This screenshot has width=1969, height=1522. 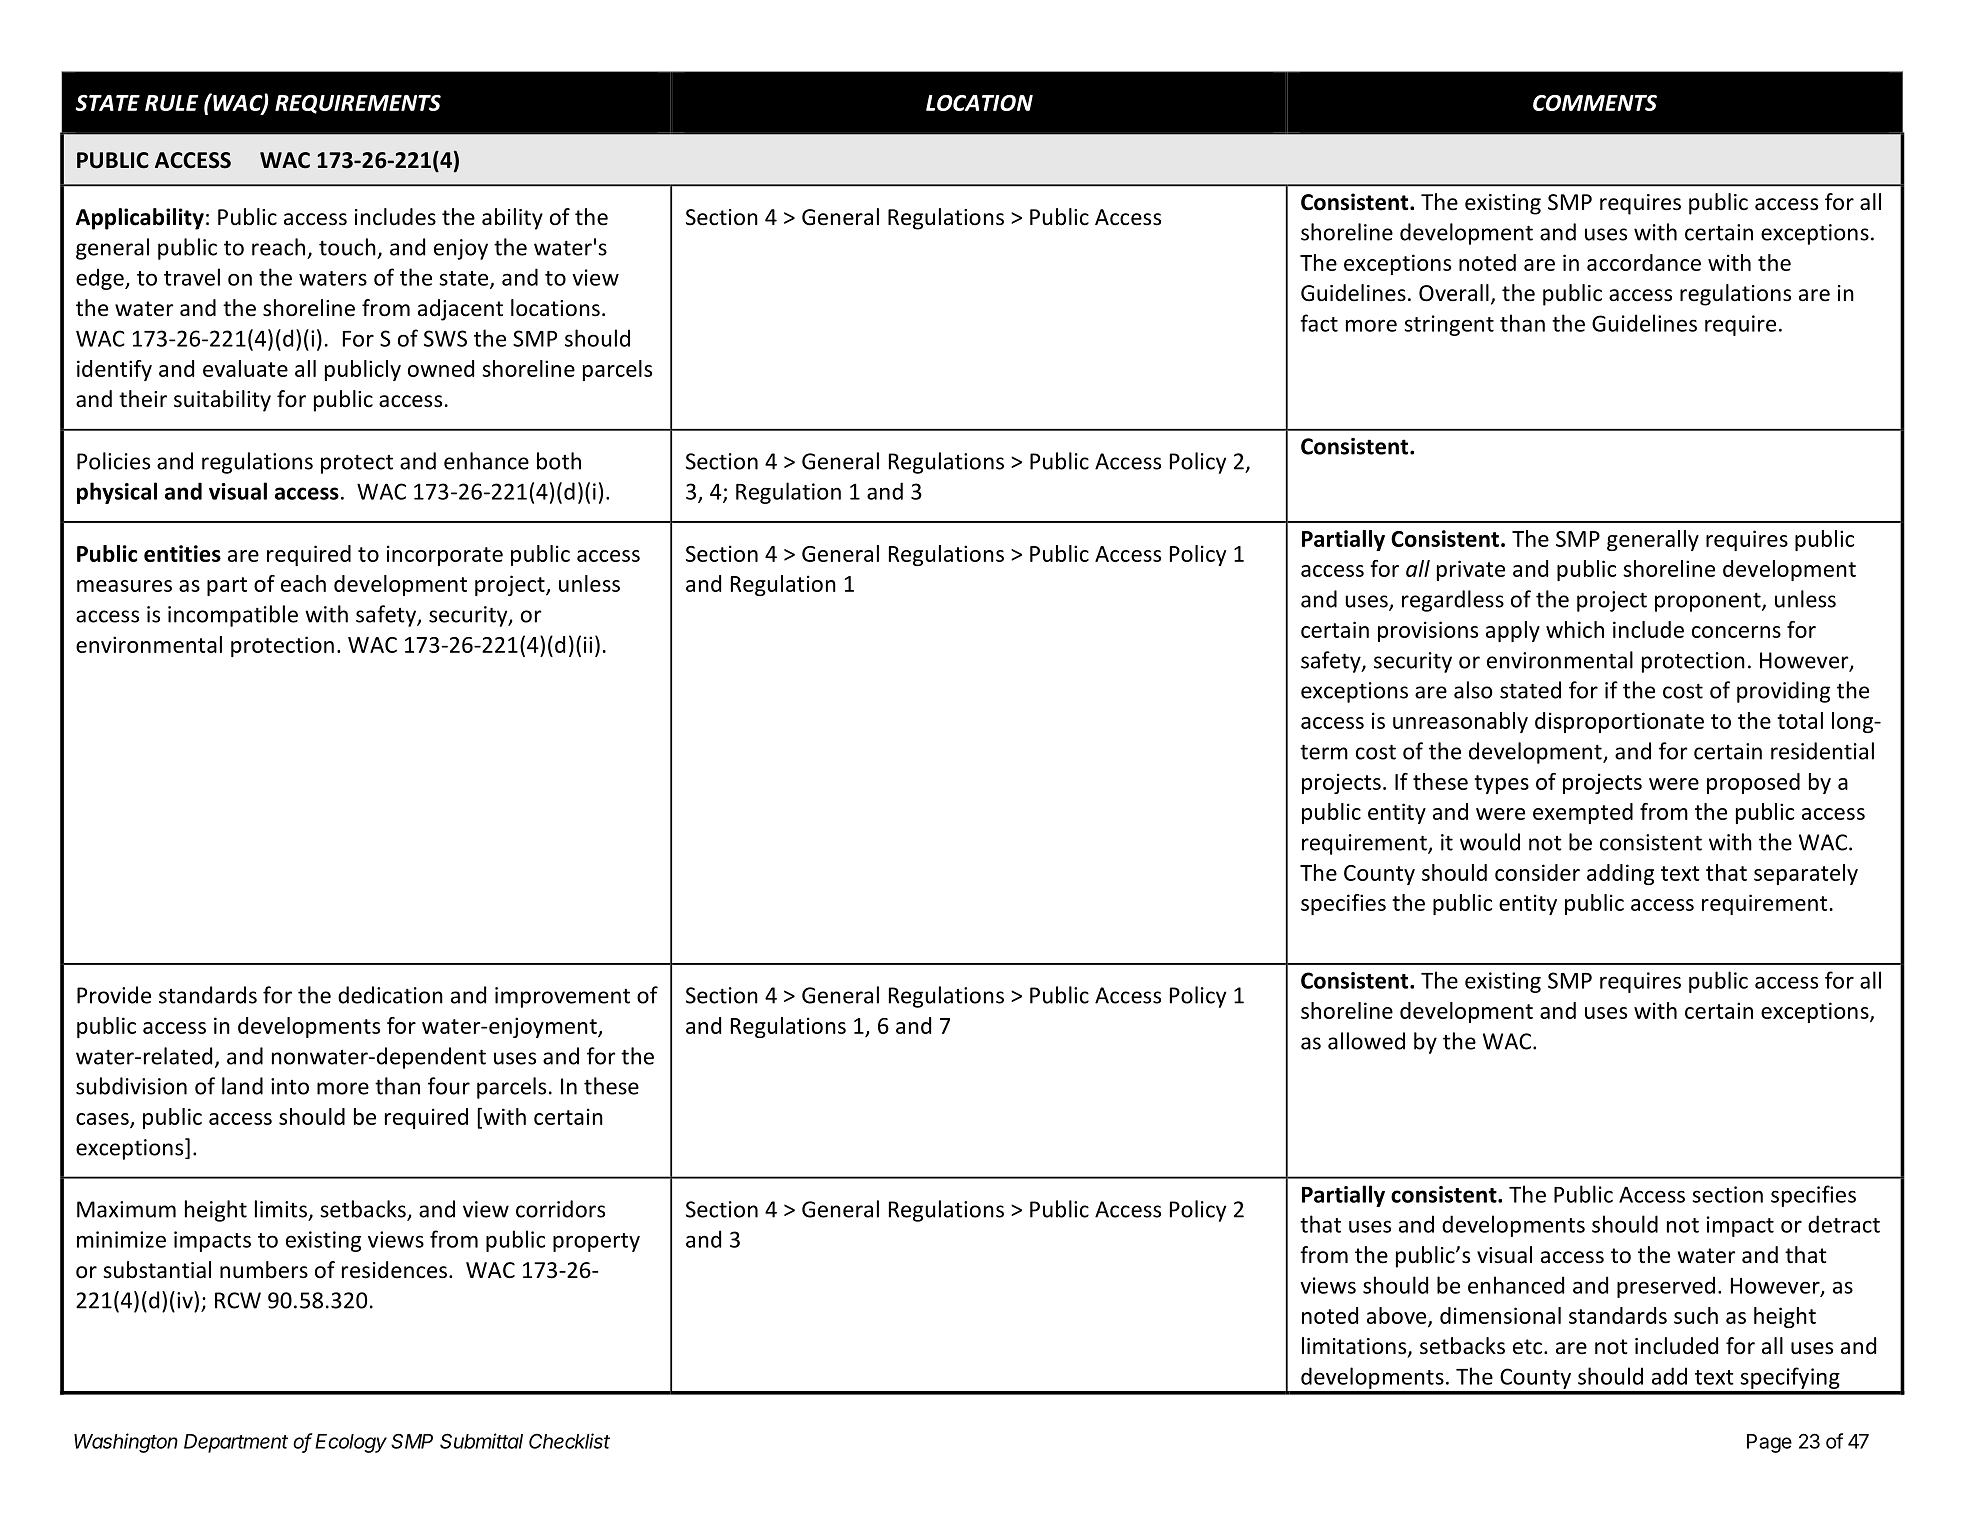 What do you see at coordinates (390, 995) in the screenshot?
I see `dedication` at bounding box center [390, 995].
